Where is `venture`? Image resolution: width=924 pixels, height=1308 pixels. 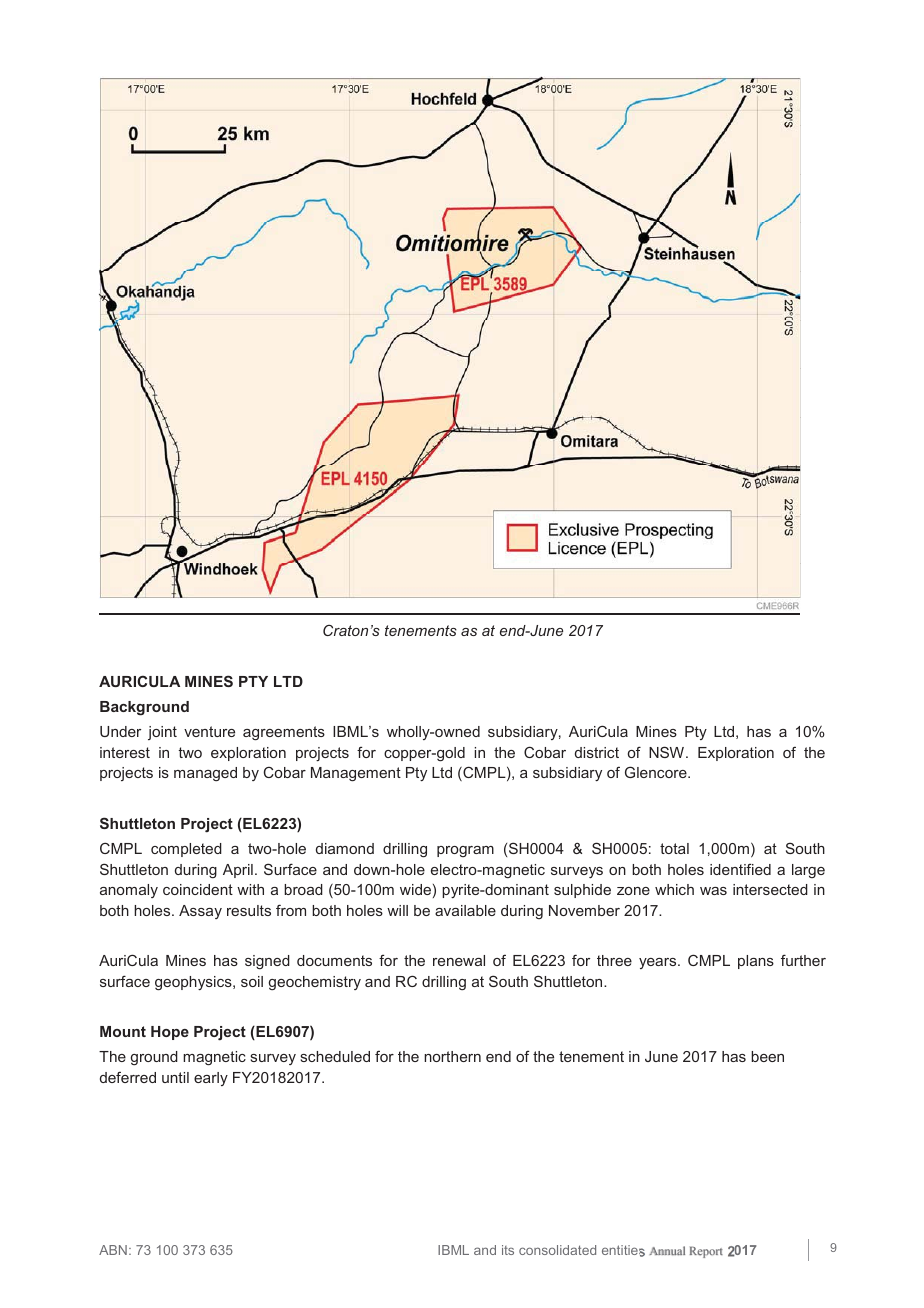
venture is located at coordinates (209, 731).
